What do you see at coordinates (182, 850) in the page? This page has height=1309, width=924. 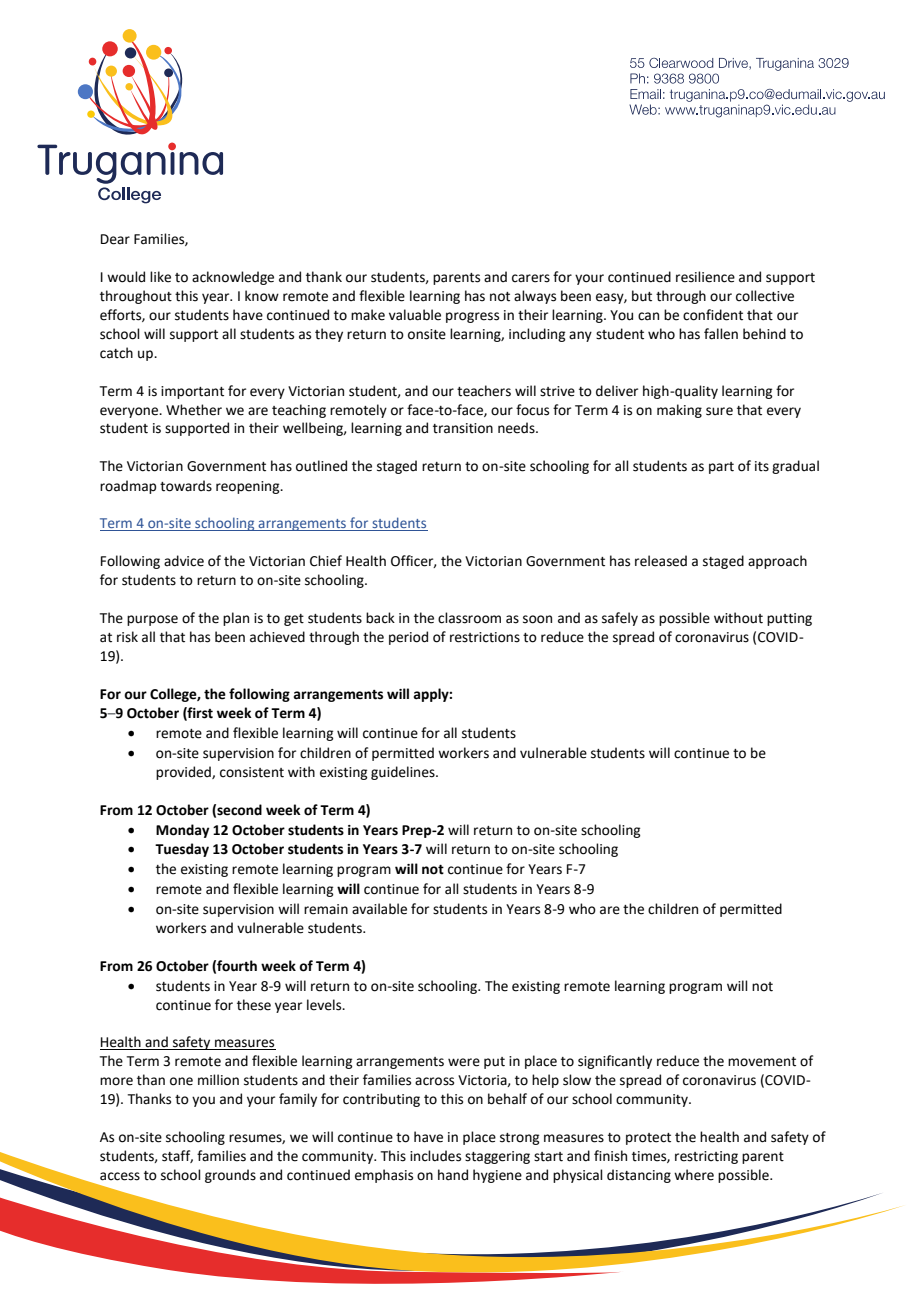 I see `Tuesday` at bounding box center [182, 850].
